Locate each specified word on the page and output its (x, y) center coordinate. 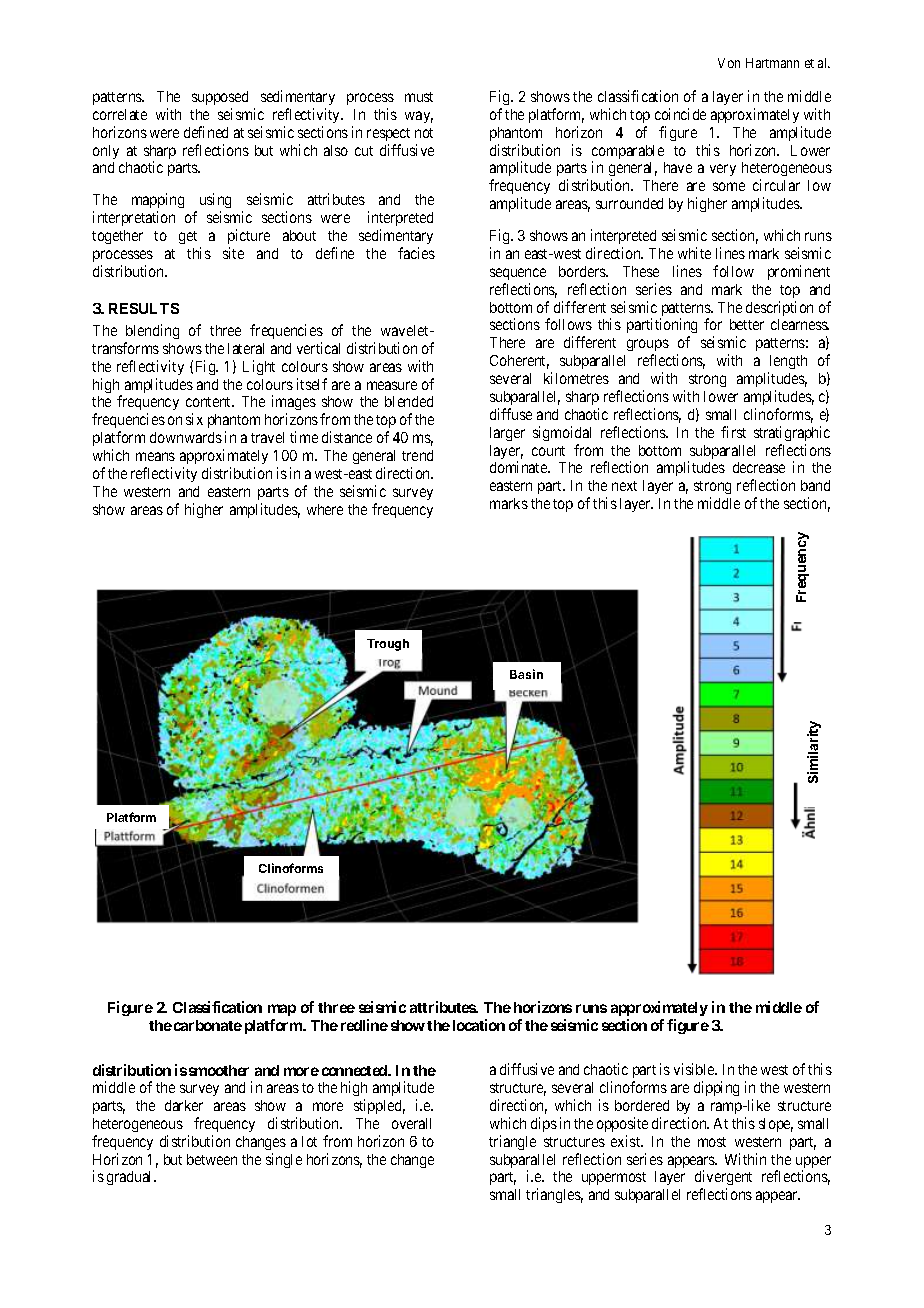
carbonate (208, 1025)
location (479, 1025)
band (815, 485)
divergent (723, 1179)
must (419, 97)
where (325, 509)
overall (411, 1123)
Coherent (519, 362)
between (212, 1159)
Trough (388, 645)
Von (729, 63)
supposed (220, 98)
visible (695, 1069)
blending (152, 331)
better (747, 324)
